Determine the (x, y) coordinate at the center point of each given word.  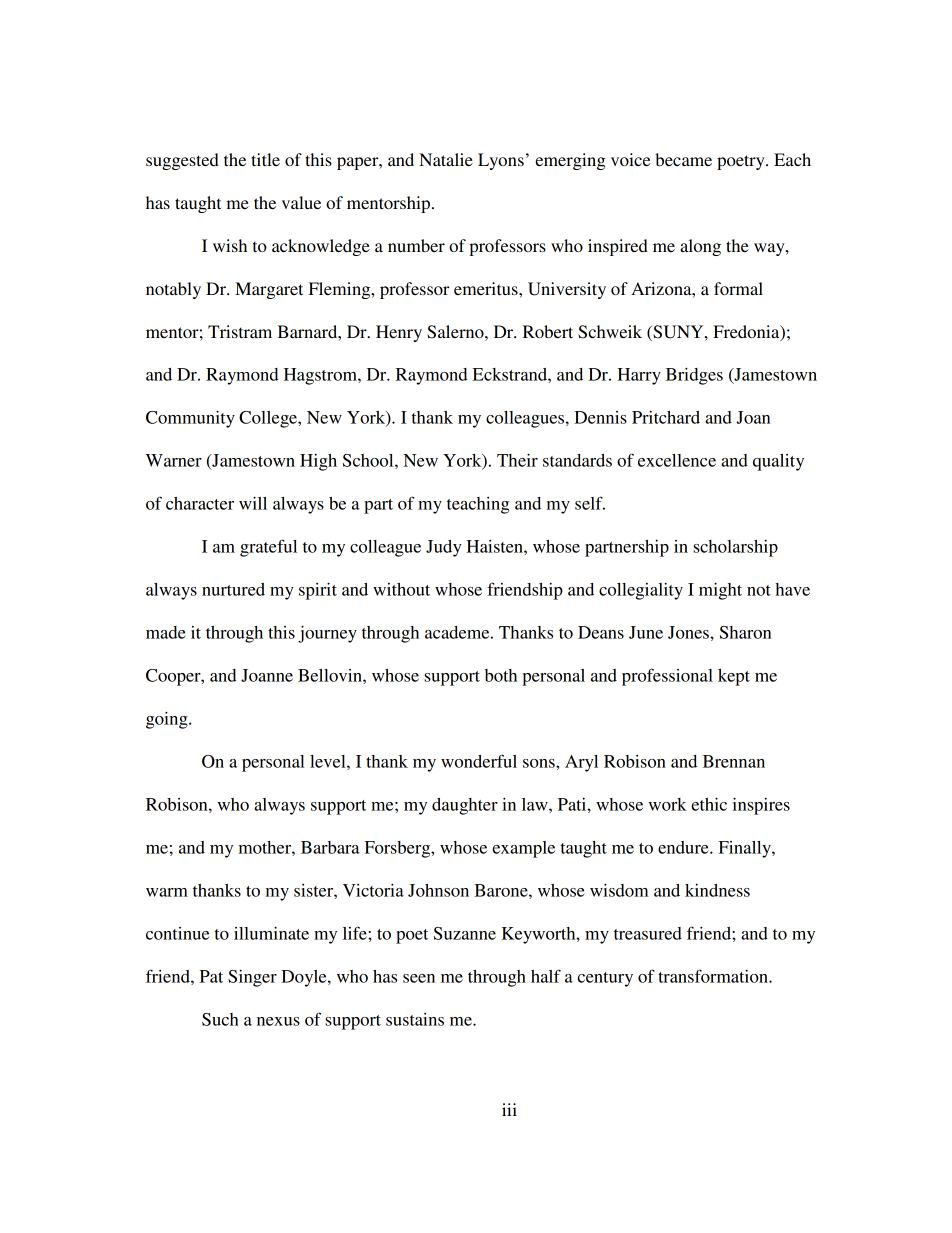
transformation (714, 976)
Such (220, 1019)
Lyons (501, 161)
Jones (689, 632)
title (265, 159)
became (683, 159)
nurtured (233, 589)
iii (509, 1109)
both (501, 675)
